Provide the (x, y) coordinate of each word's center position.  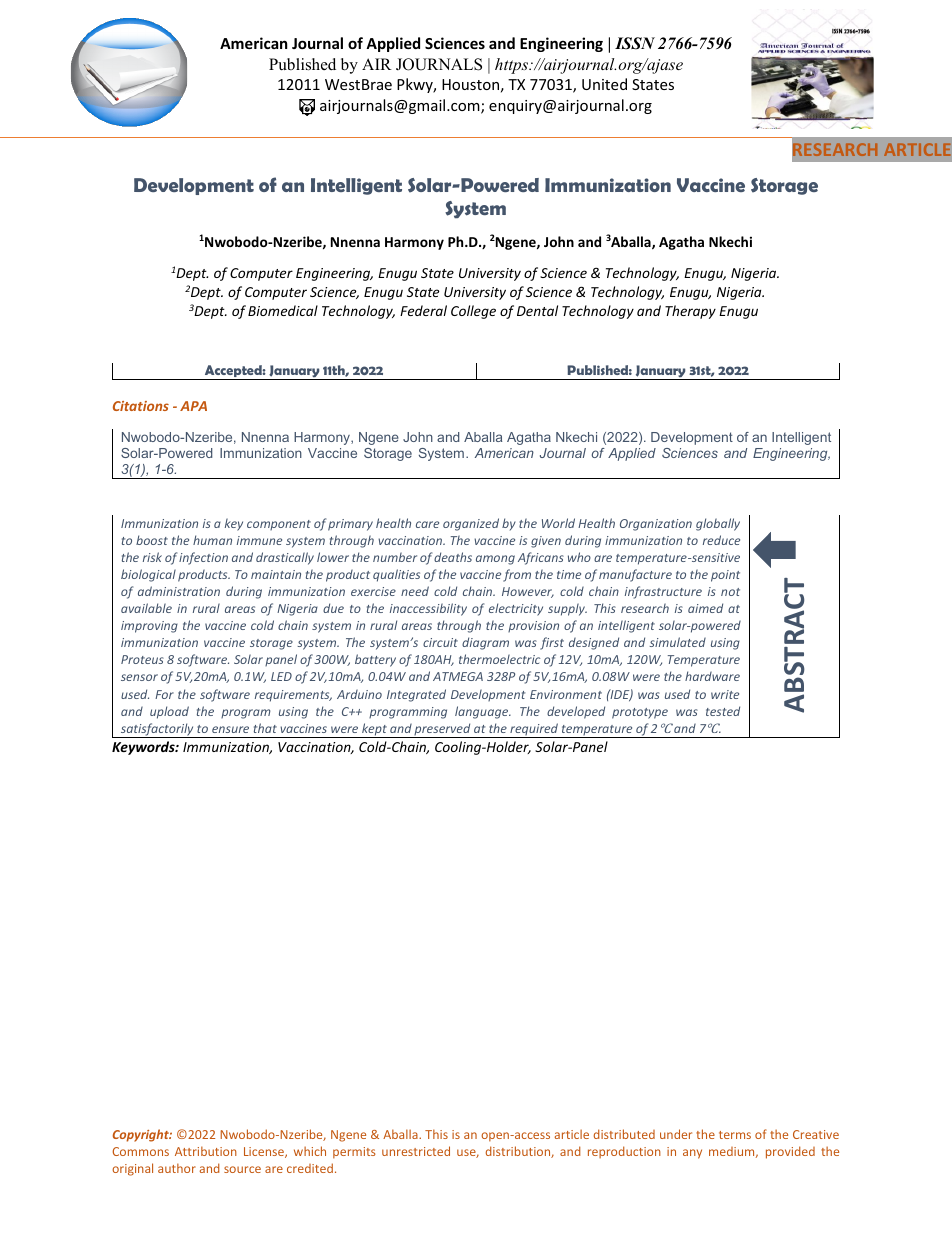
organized (471, 524)
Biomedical (283, 310)
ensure (230, 729)
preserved (443, 730)
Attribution (206, 1151)
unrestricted (416, 1151)
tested (723, 711)
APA (193, 406)
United (604, 84)
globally (718, 524)
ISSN (635, 43)
